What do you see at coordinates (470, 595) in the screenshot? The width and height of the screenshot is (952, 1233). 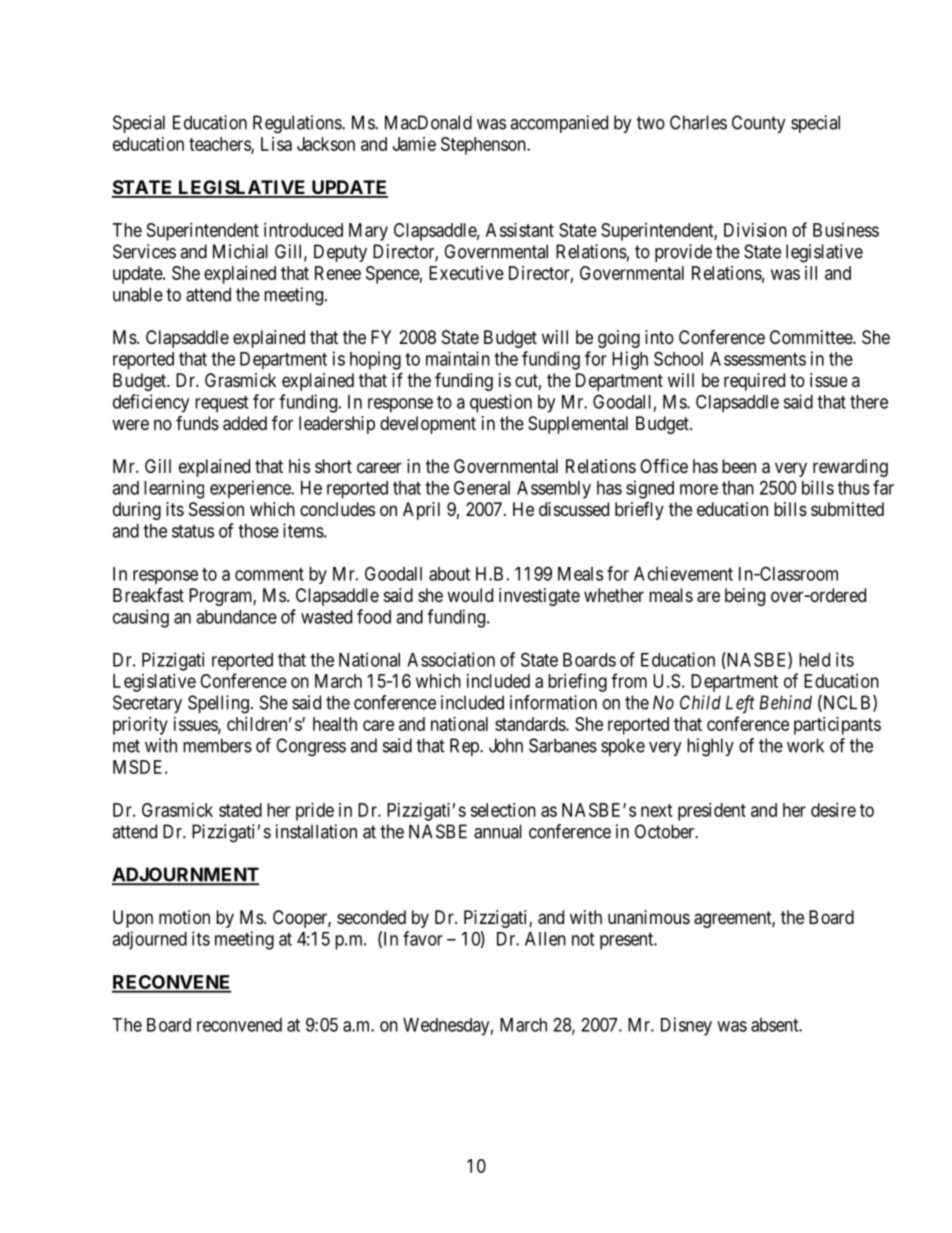 I see `would` at bounding box center [470, 595].
